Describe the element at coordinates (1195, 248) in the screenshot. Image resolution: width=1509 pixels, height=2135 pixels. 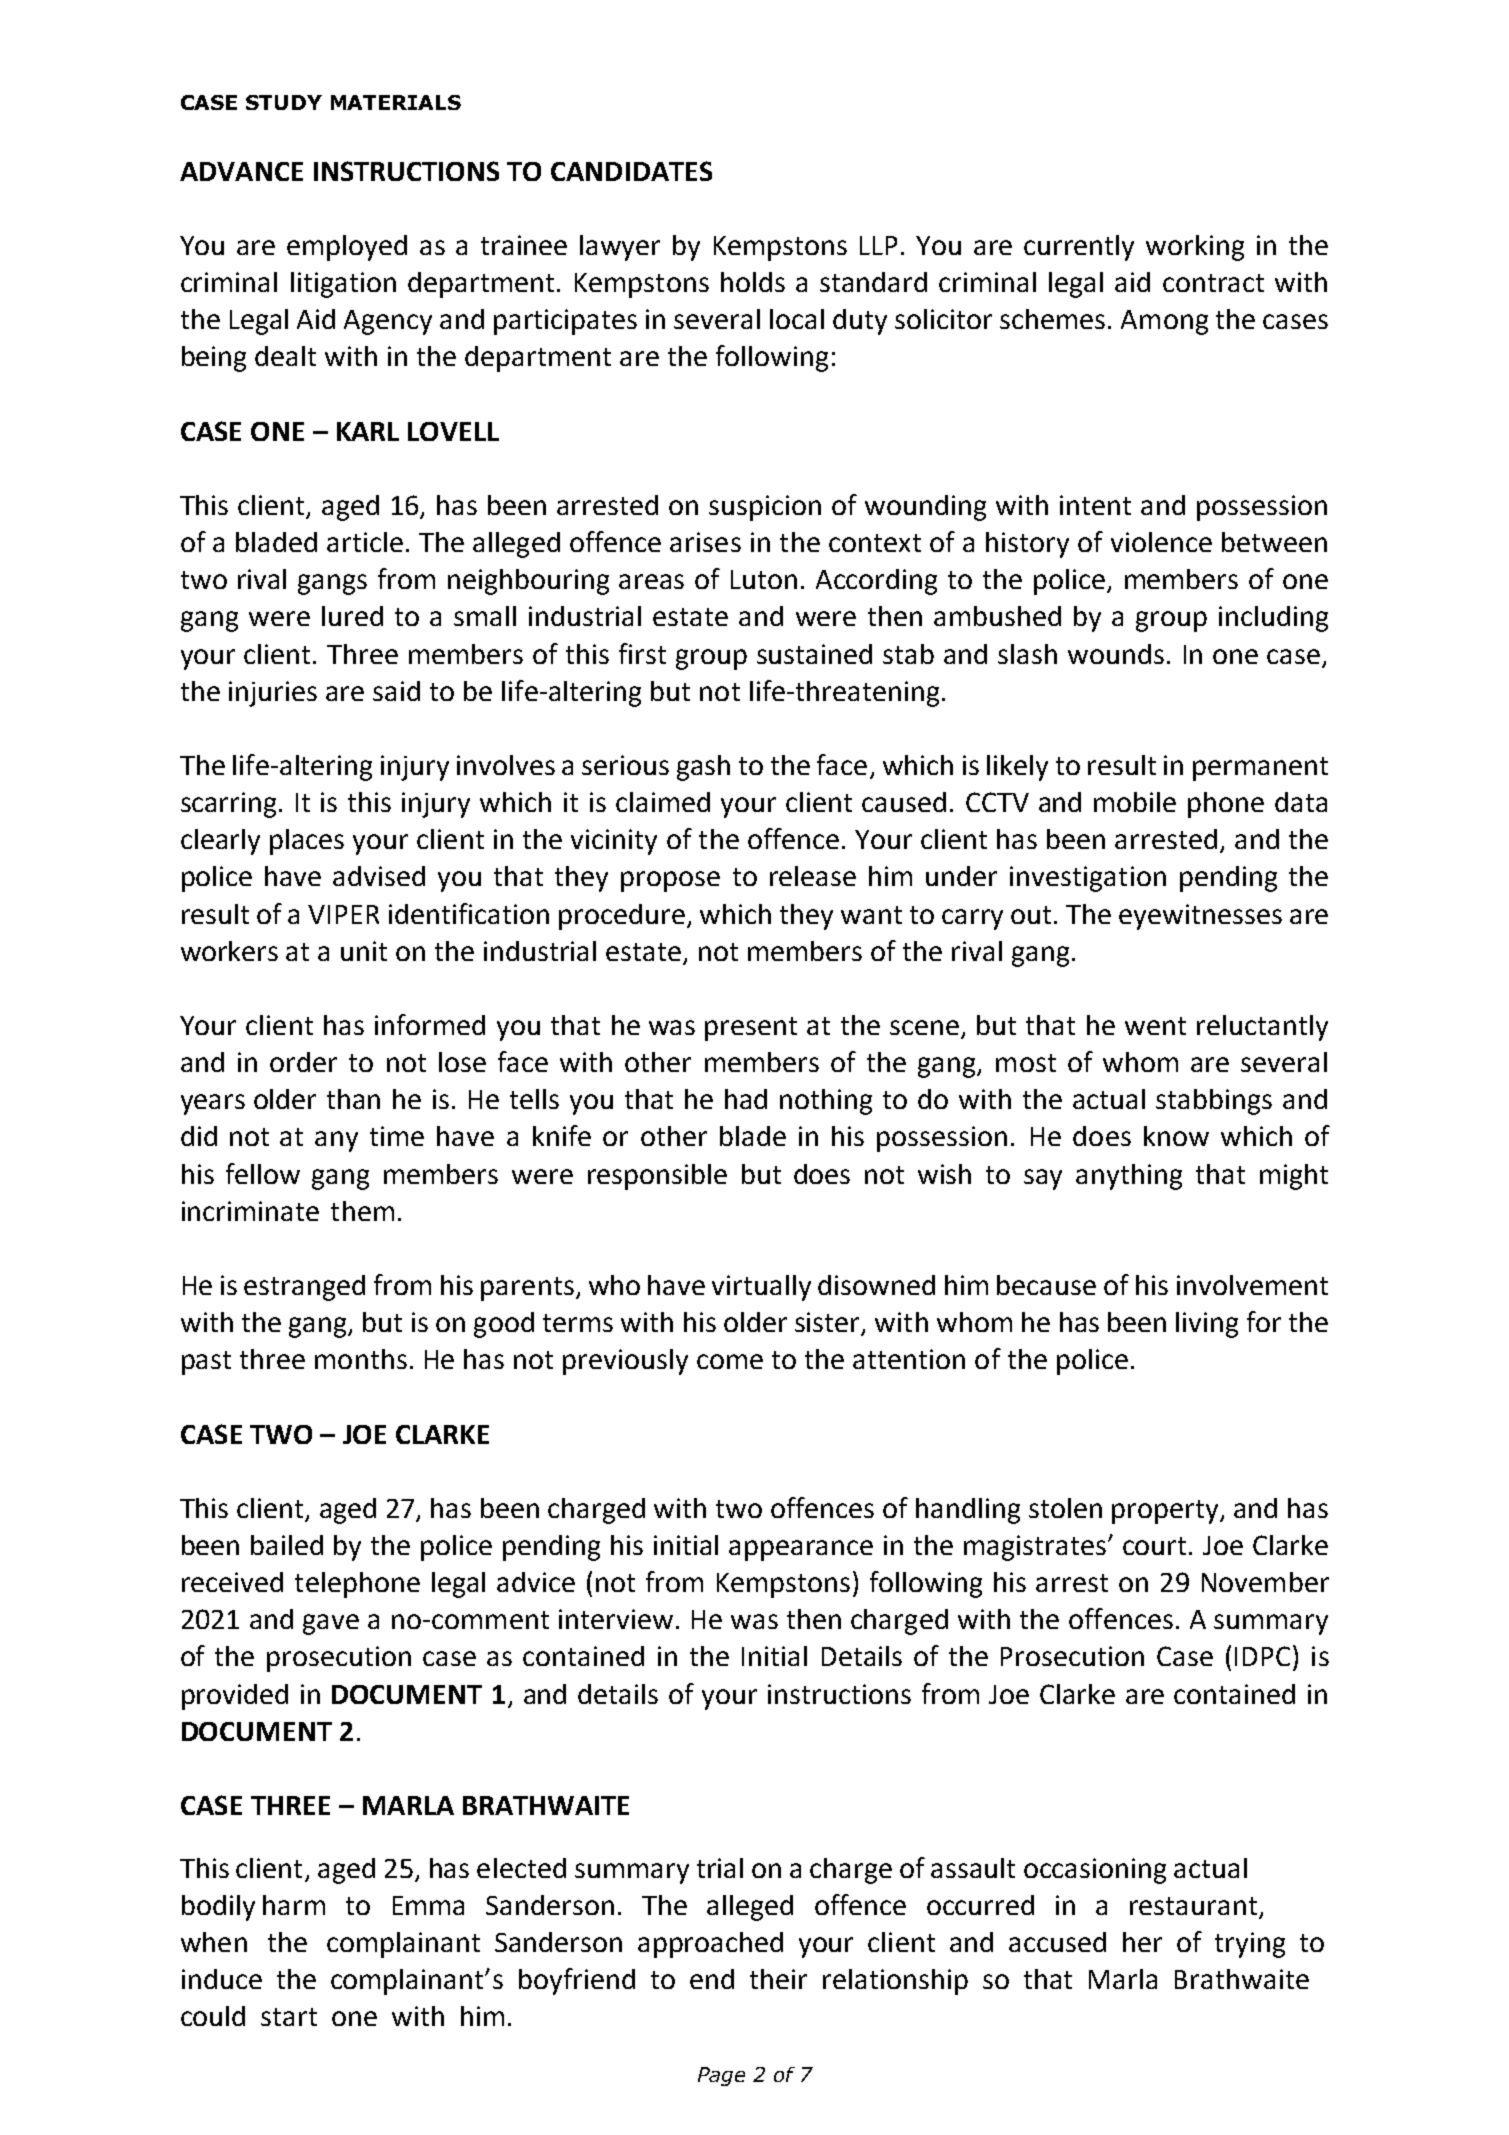
I see `working` at that location.
